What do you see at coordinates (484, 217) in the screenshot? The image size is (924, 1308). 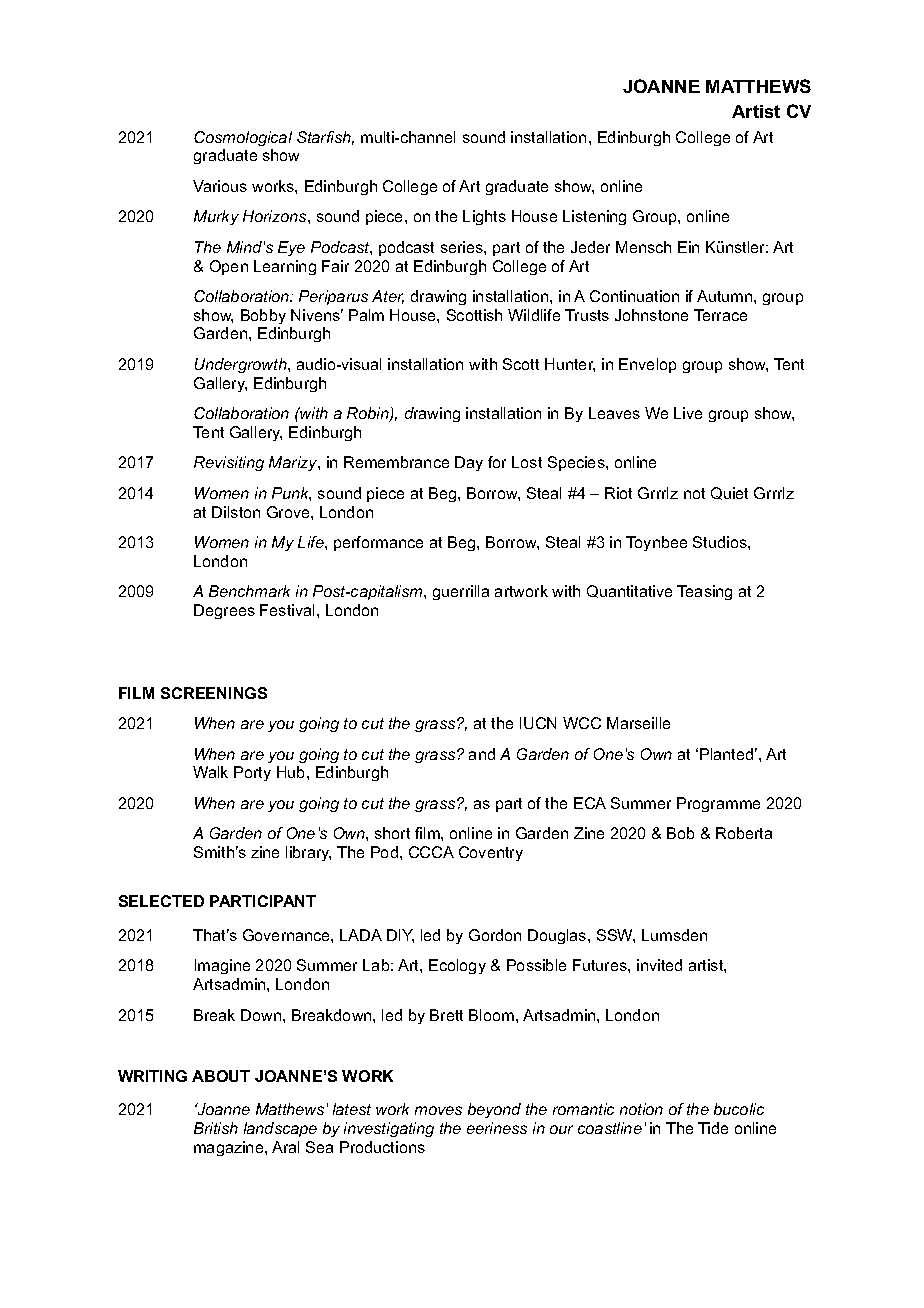 I see `Lights` at bounding box center [484, 217].
